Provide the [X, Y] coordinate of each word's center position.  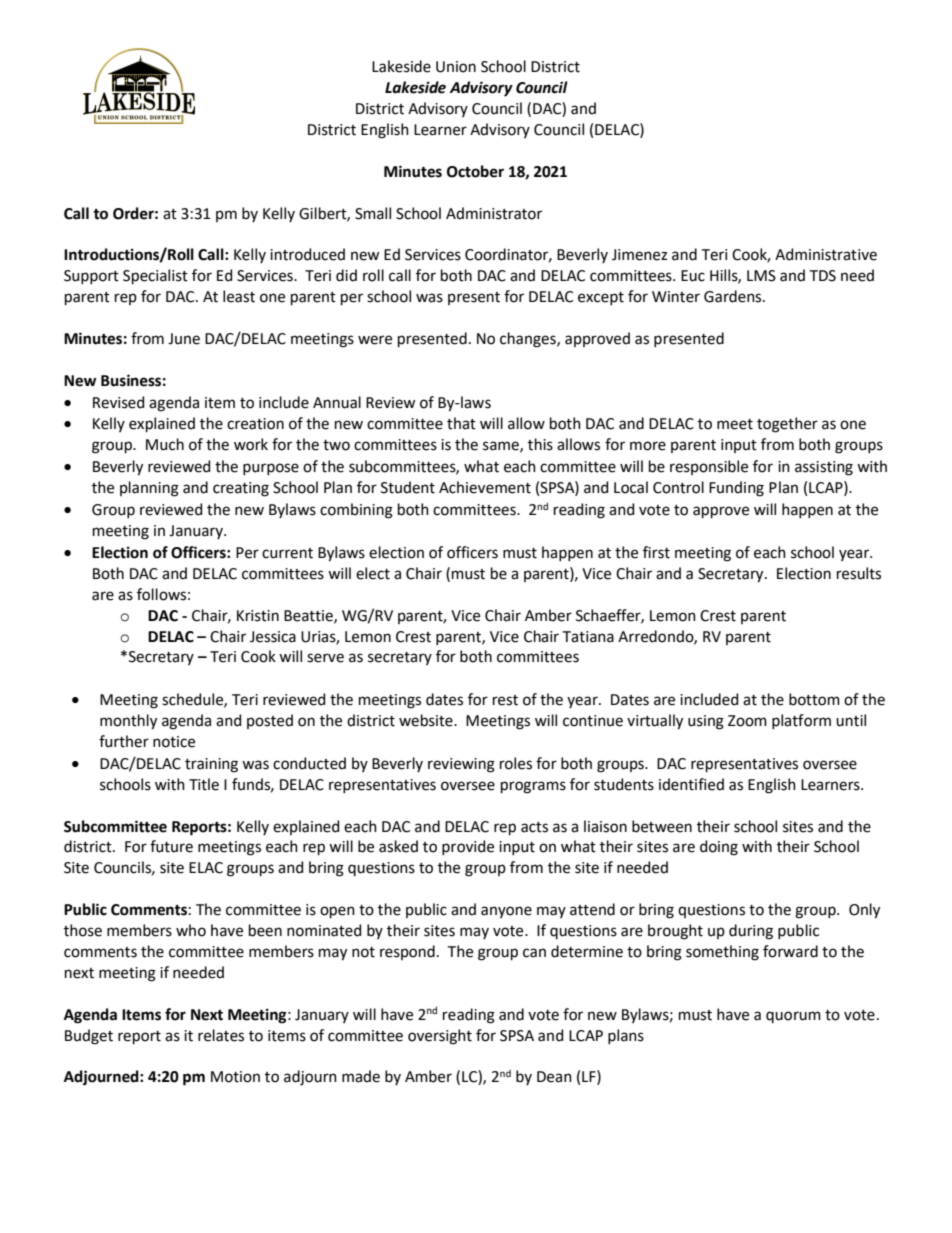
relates [221, 1035]
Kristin [258, 616]
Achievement [485, 487]
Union [456, 67]
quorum [793, 1017]
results [859, 573]
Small [373, 213]
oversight [440, 1037]
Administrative [826, 254]
